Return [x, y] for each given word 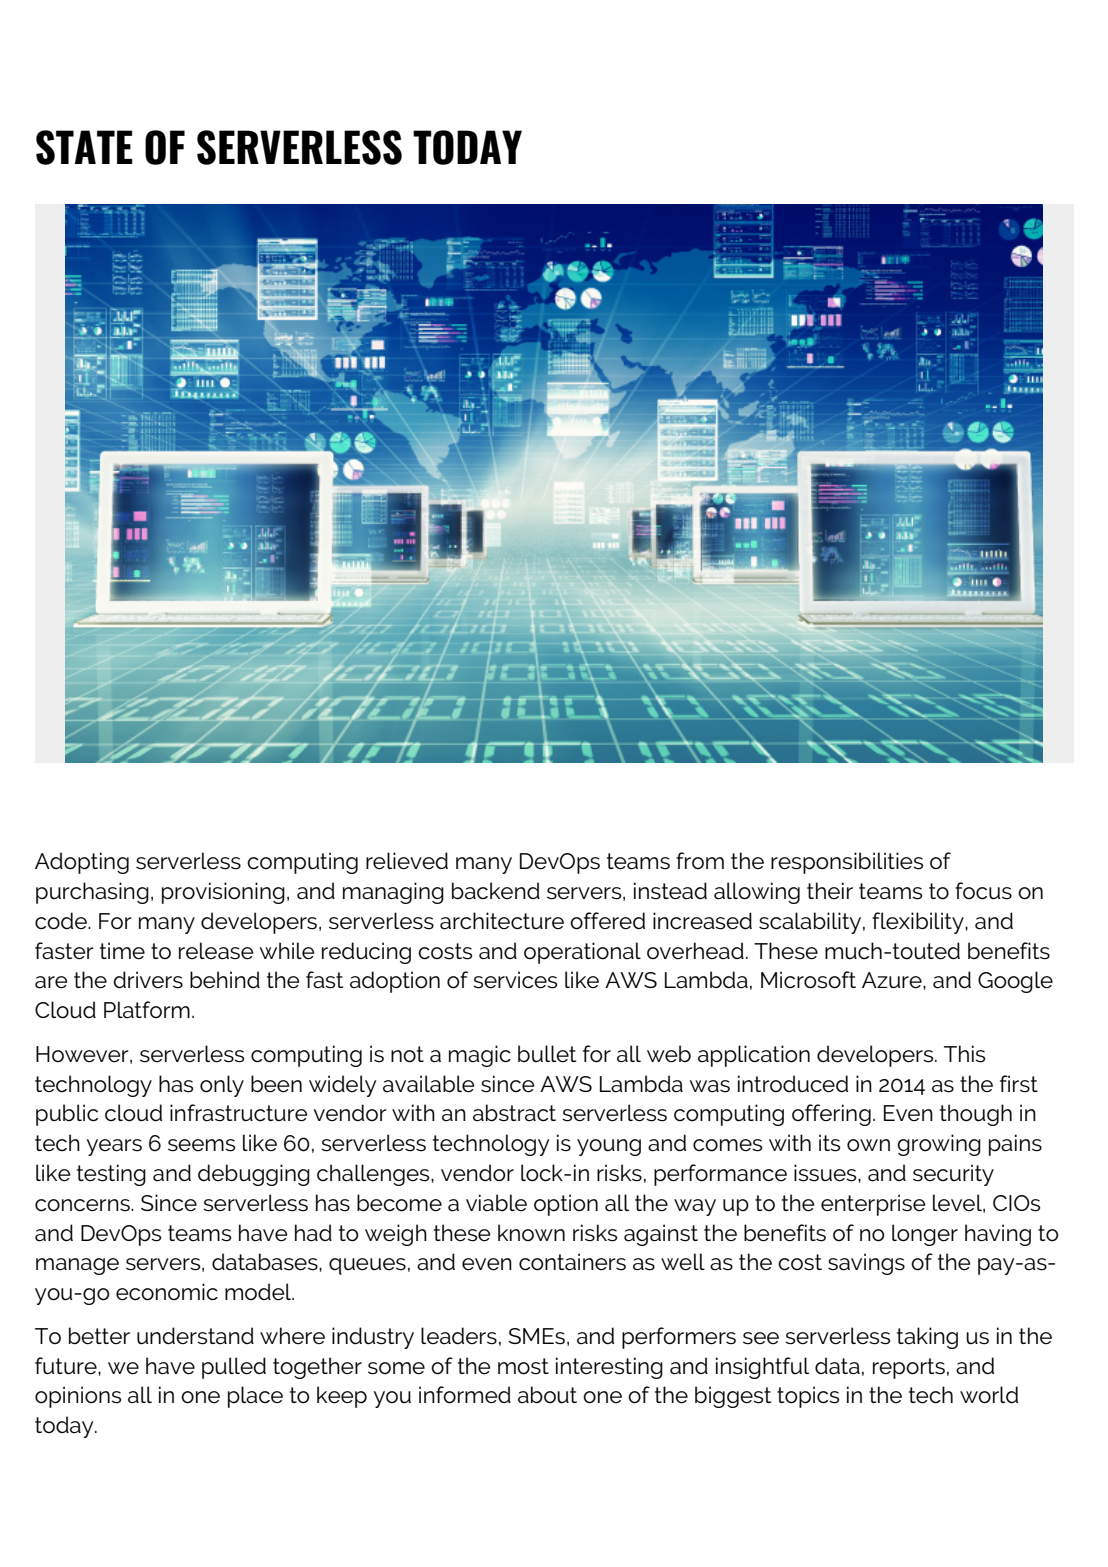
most [523, 1366]
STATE [84, 147]
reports [909, 1368]
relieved [407, 861]
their [830, 890]
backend [496, 891]
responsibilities [847, 863]
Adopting [82, 863]
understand [195, 1336]
